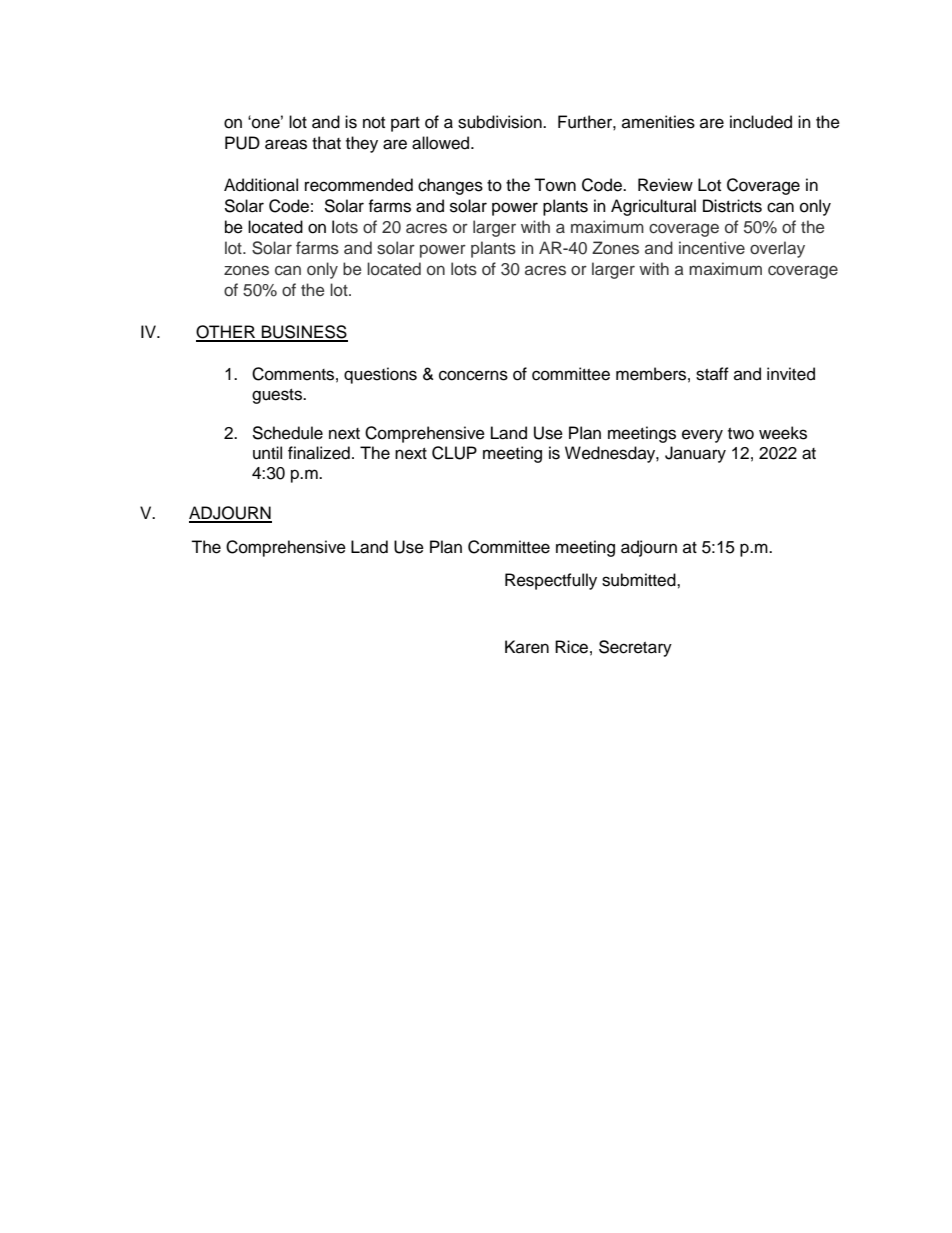  Describe the element at coordinates (695, 454) in the page. I see `January` at that location.
